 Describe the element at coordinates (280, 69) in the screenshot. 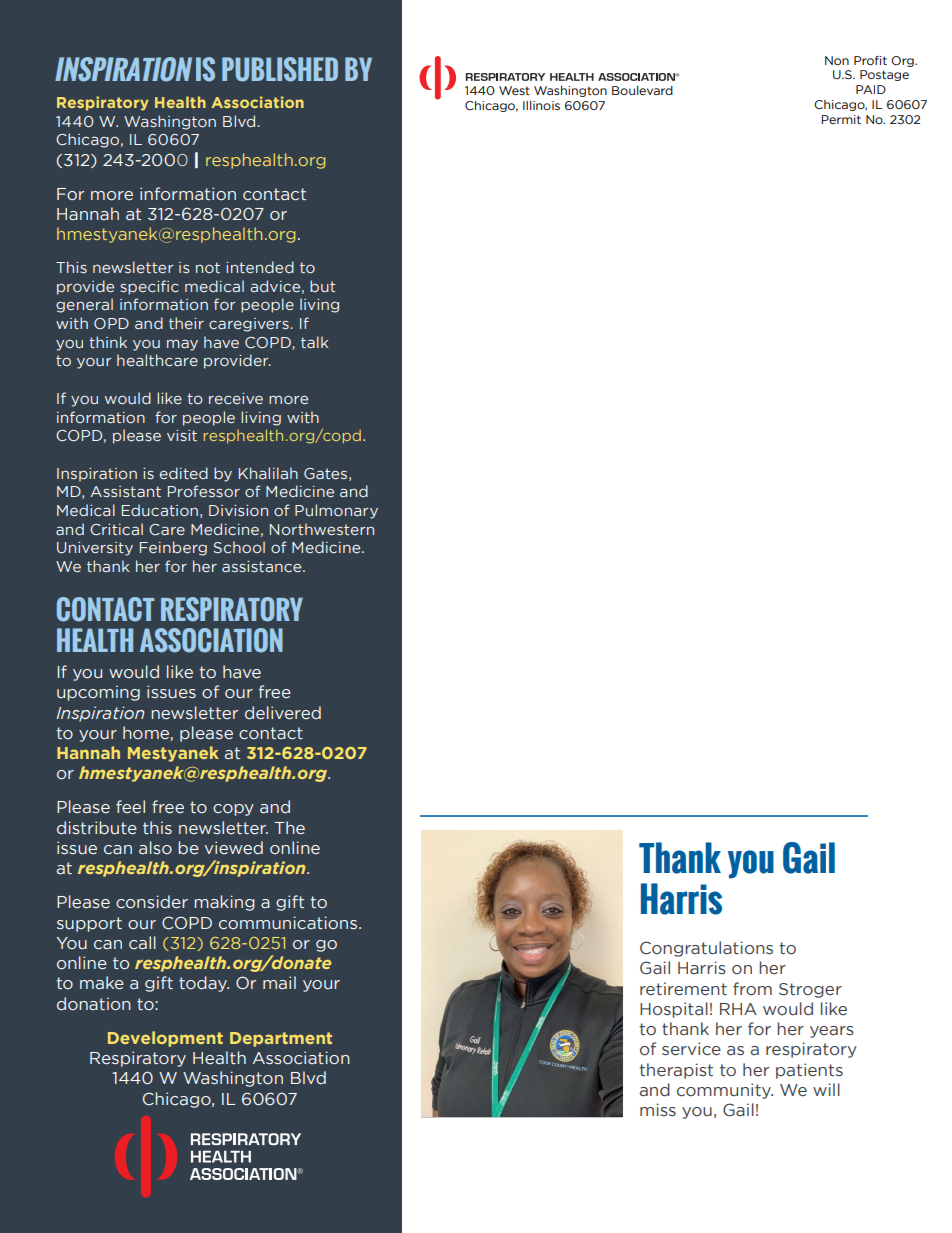

I see `PUBLISHED` at that location.
